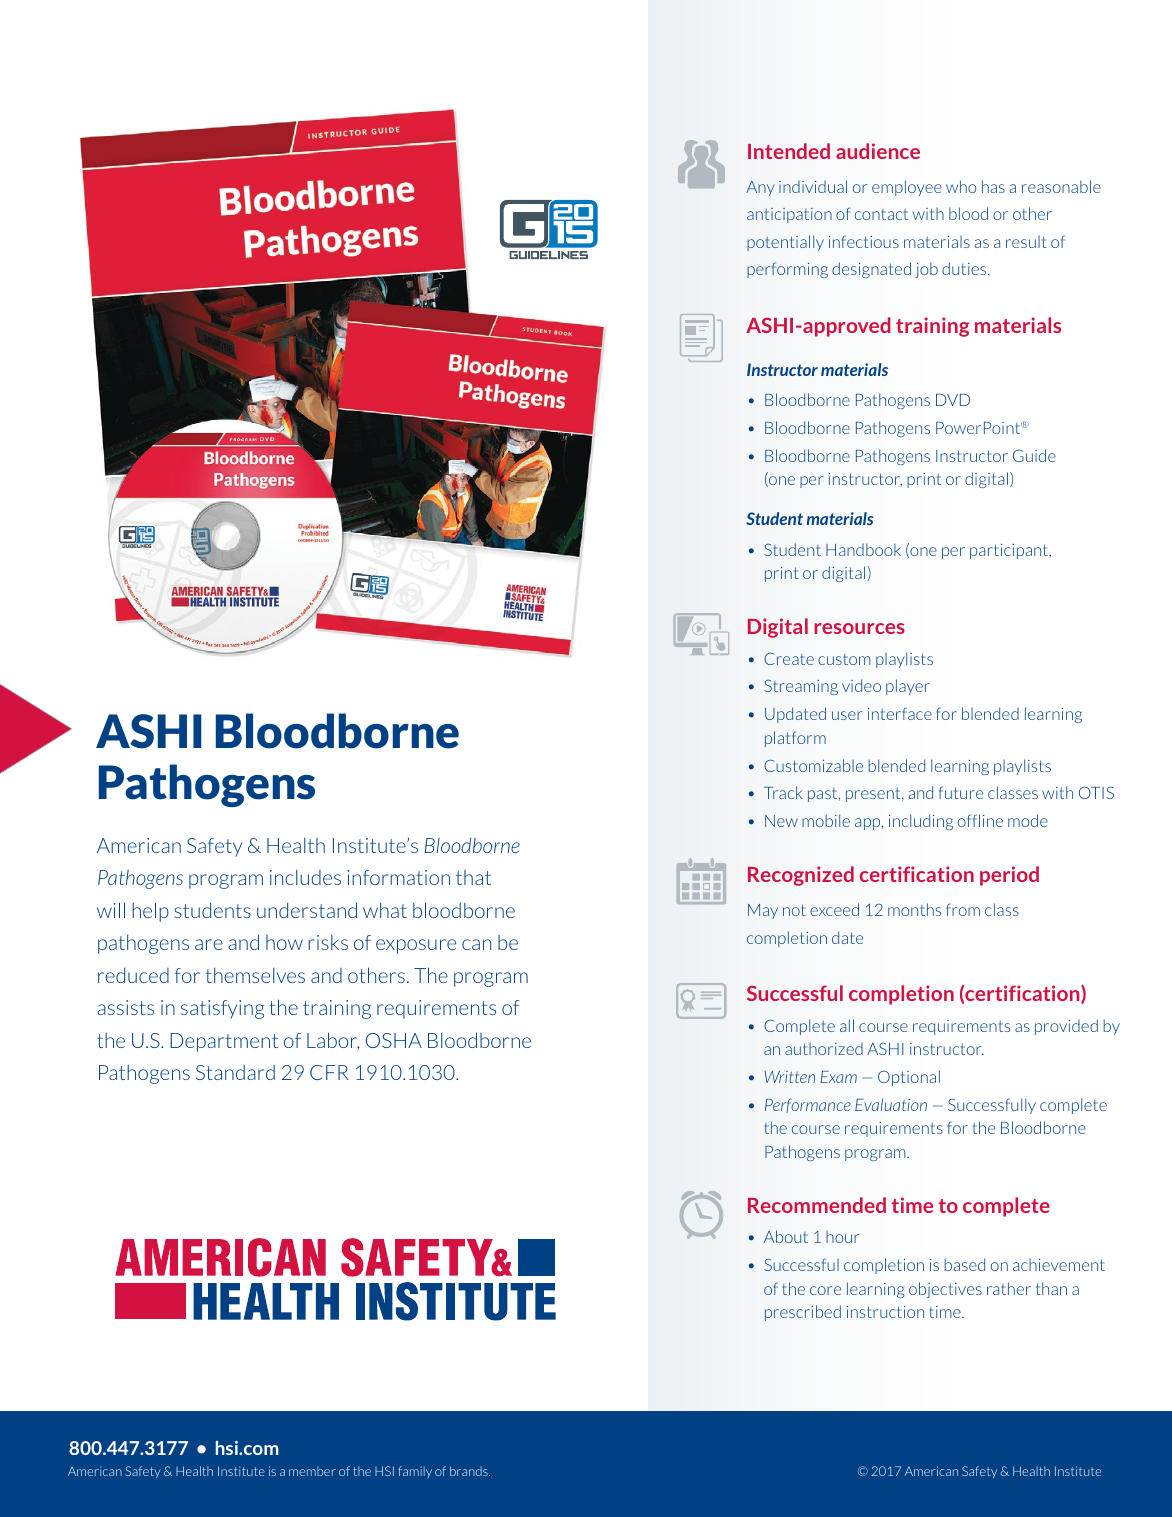 The image size is (1172, 1517). What do you see at coordinates (235, 1072) in the screenshot?
I see `Standard` at bounding box center [235, 1072].
